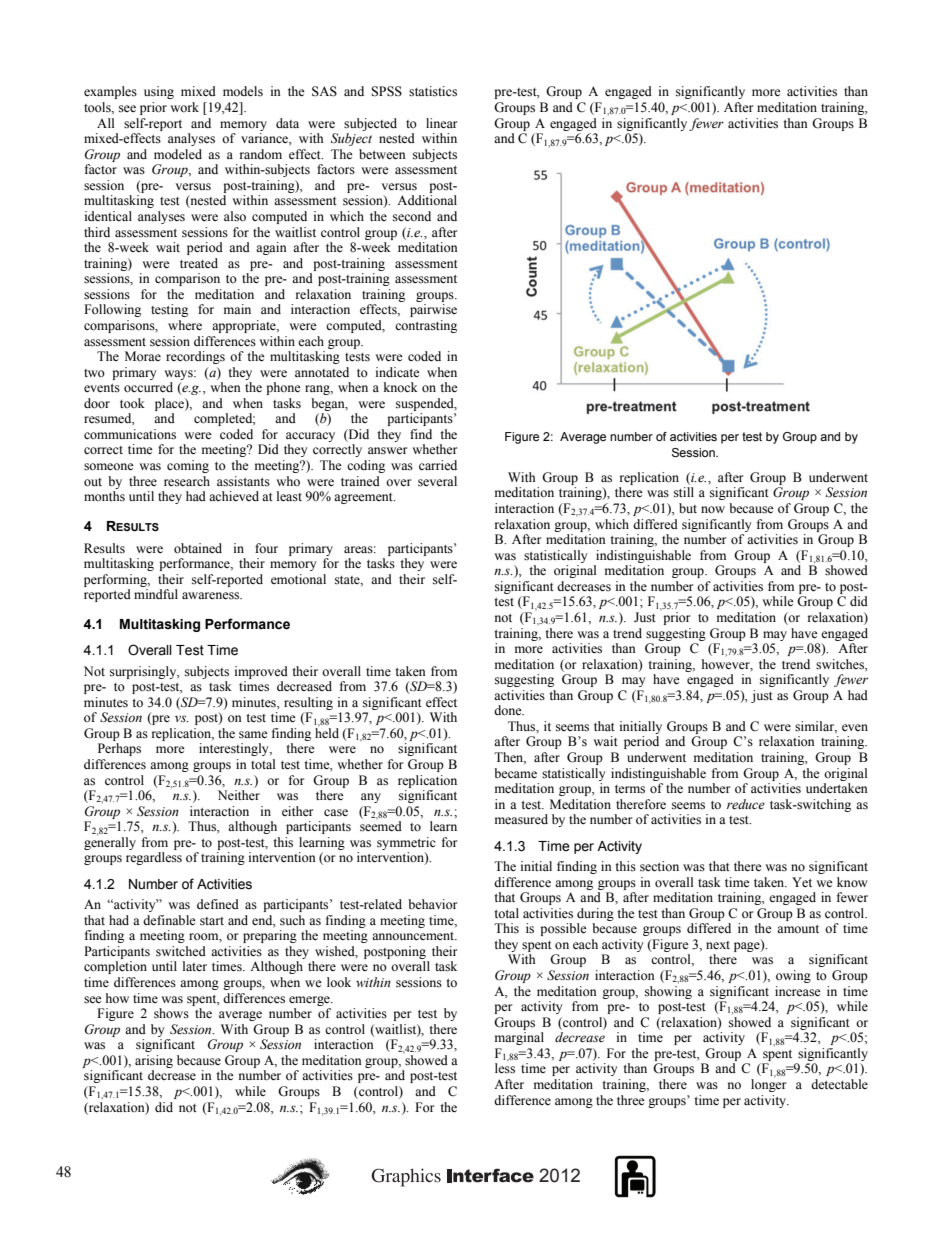 The image size is (952, 1233). Describe the element at coordinates (519, 1038) in the image. I see `marginal` at that location.
